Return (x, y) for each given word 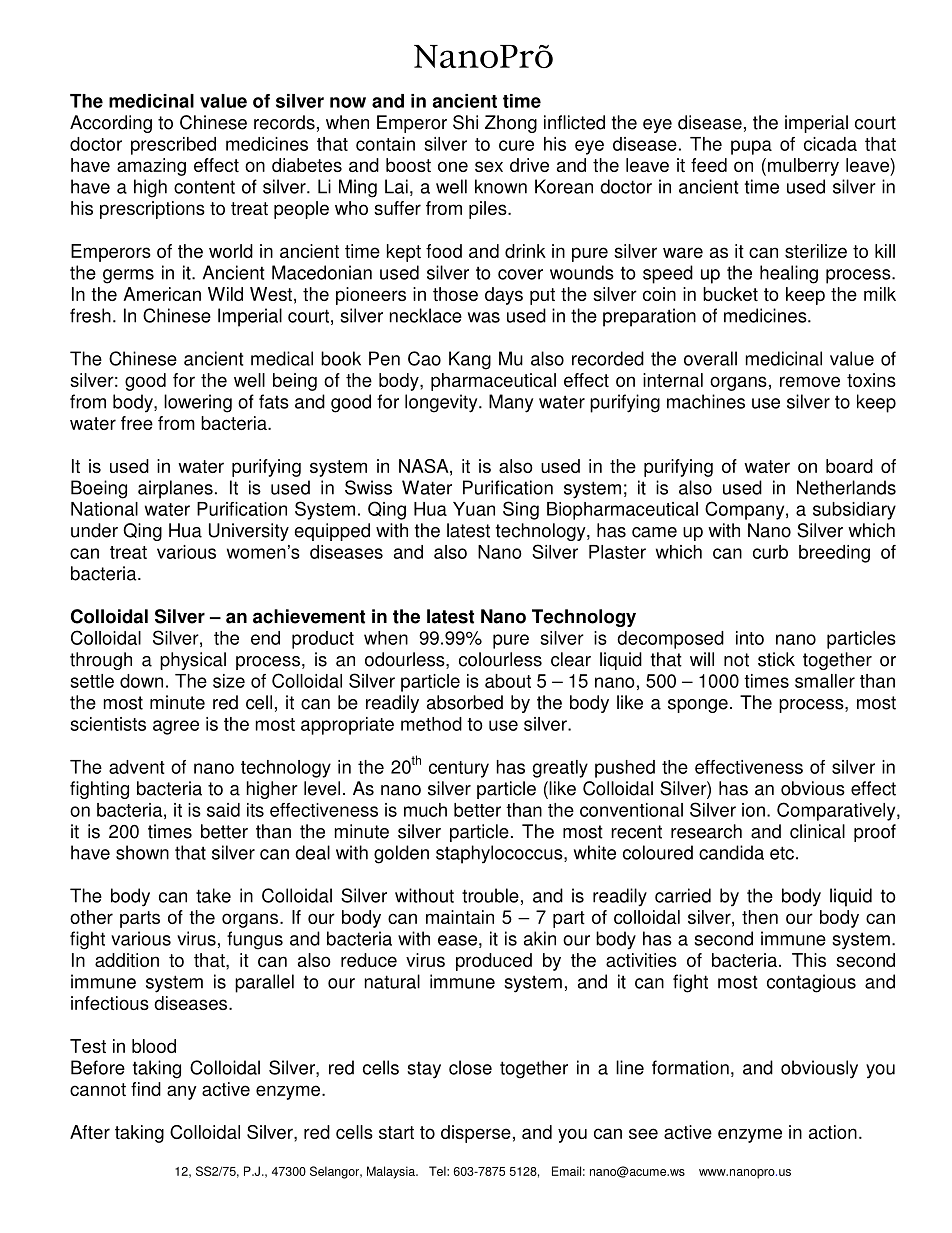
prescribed (173, 146)
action (833, 1132)
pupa (751, 147)
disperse (476, 1134)
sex (489, 166)
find (146, 1089)
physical (193, 661)
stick (776, 659)
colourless (500, 659)
